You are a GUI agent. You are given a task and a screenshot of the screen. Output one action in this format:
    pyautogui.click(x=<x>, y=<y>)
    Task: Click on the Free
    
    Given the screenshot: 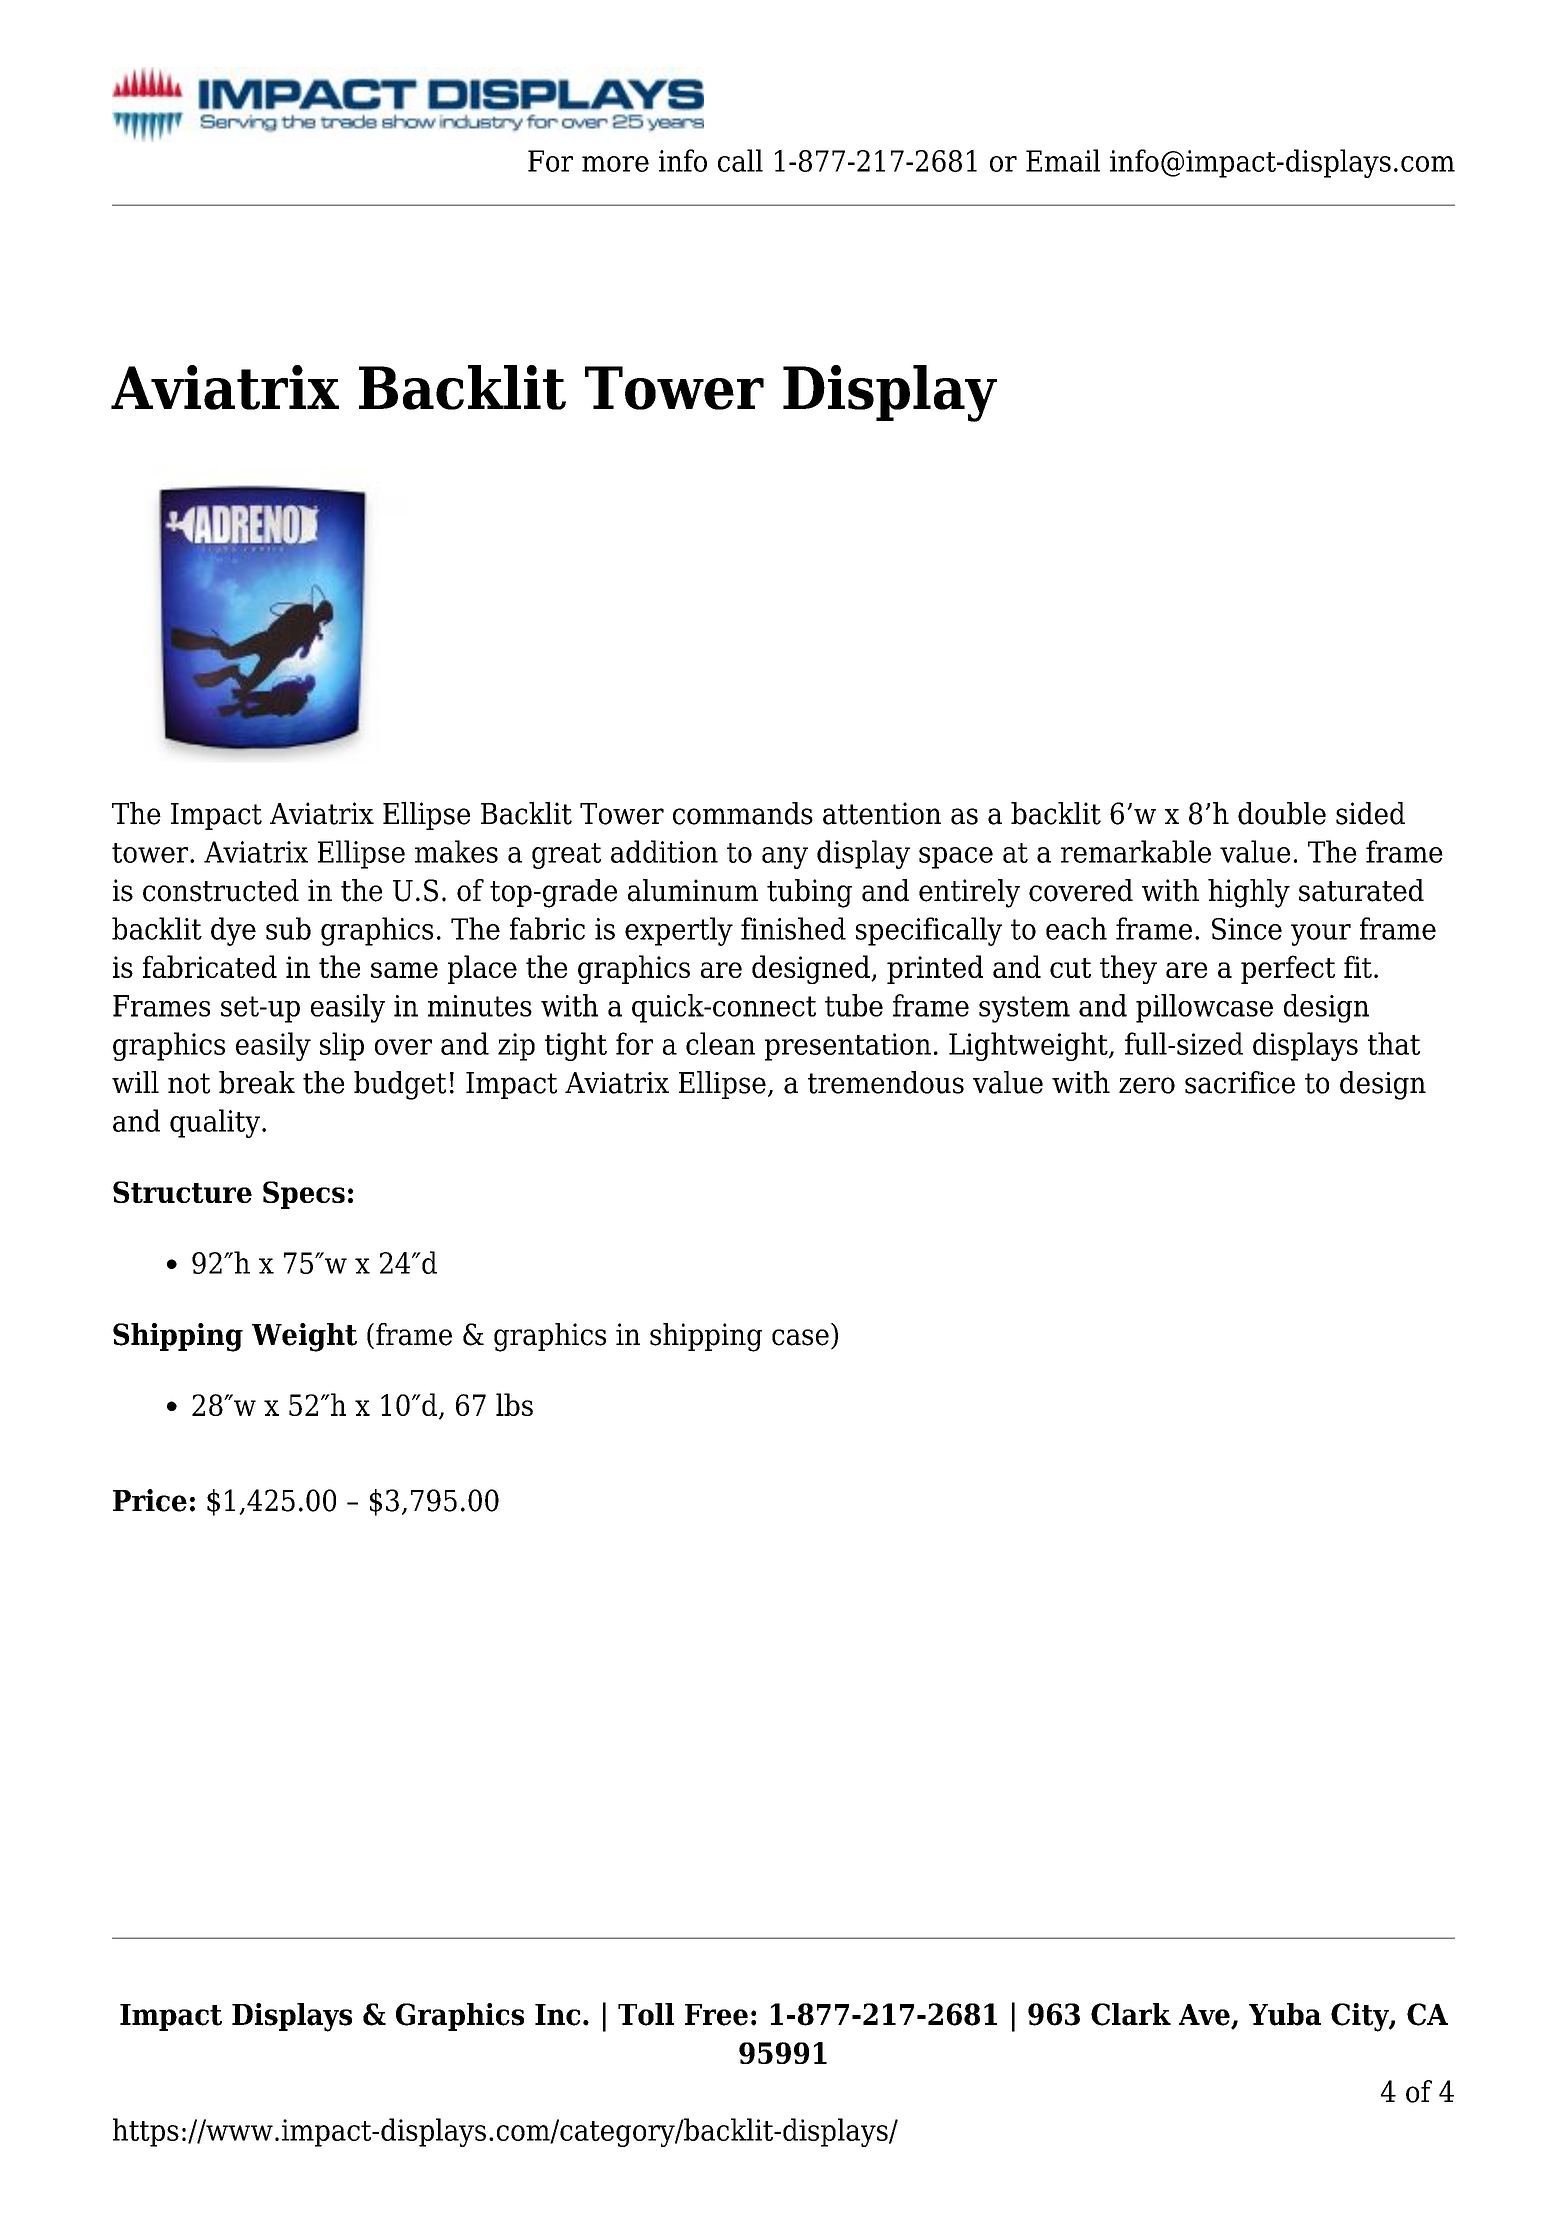 What is the action you would take?
    pyautogui.click(x=716, y=2015)
